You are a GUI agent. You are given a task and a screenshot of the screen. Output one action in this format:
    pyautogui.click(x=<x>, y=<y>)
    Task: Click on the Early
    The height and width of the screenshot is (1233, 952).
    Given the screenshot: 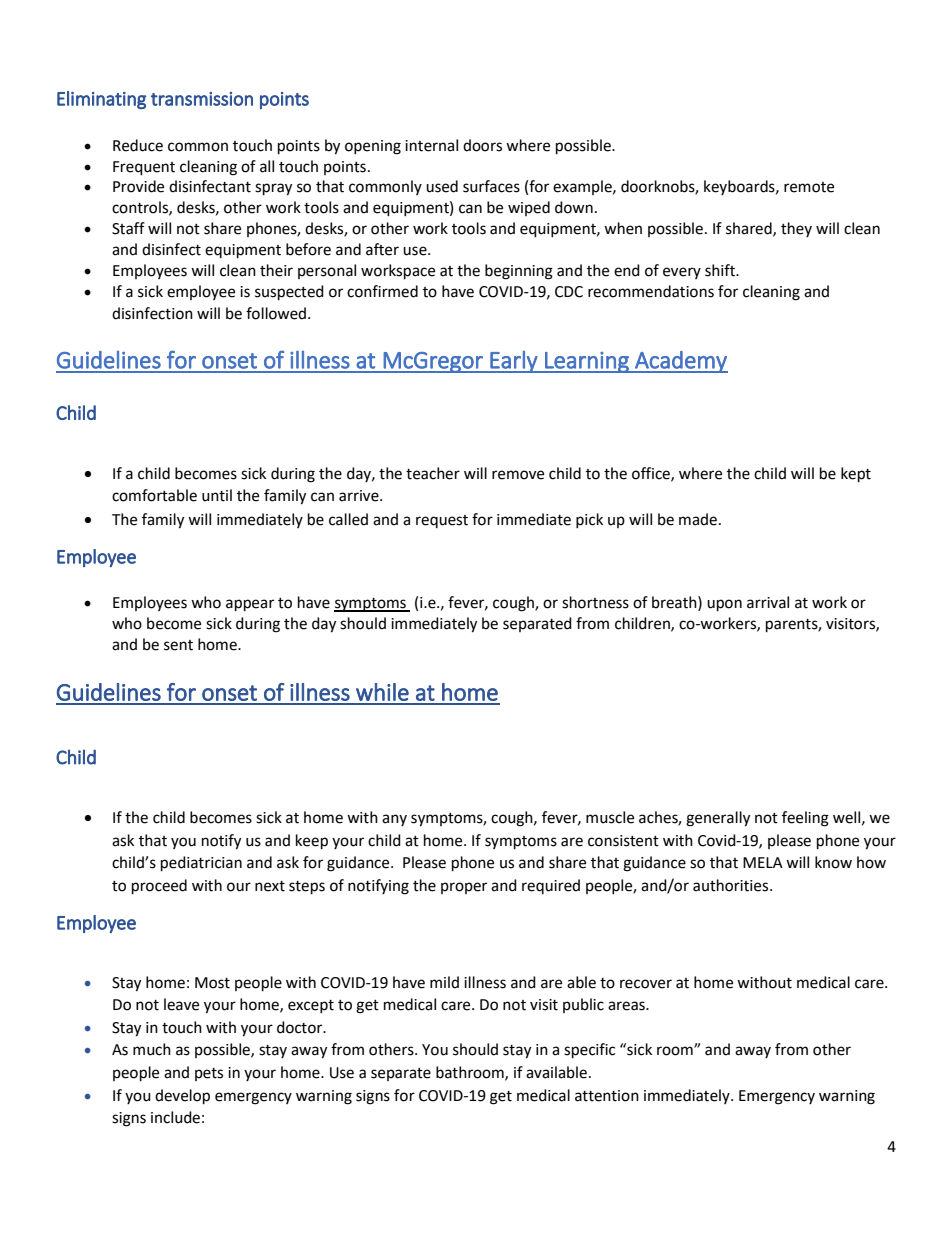 What is the action you would take?
    pyautogui.click(x=514, y=362)
